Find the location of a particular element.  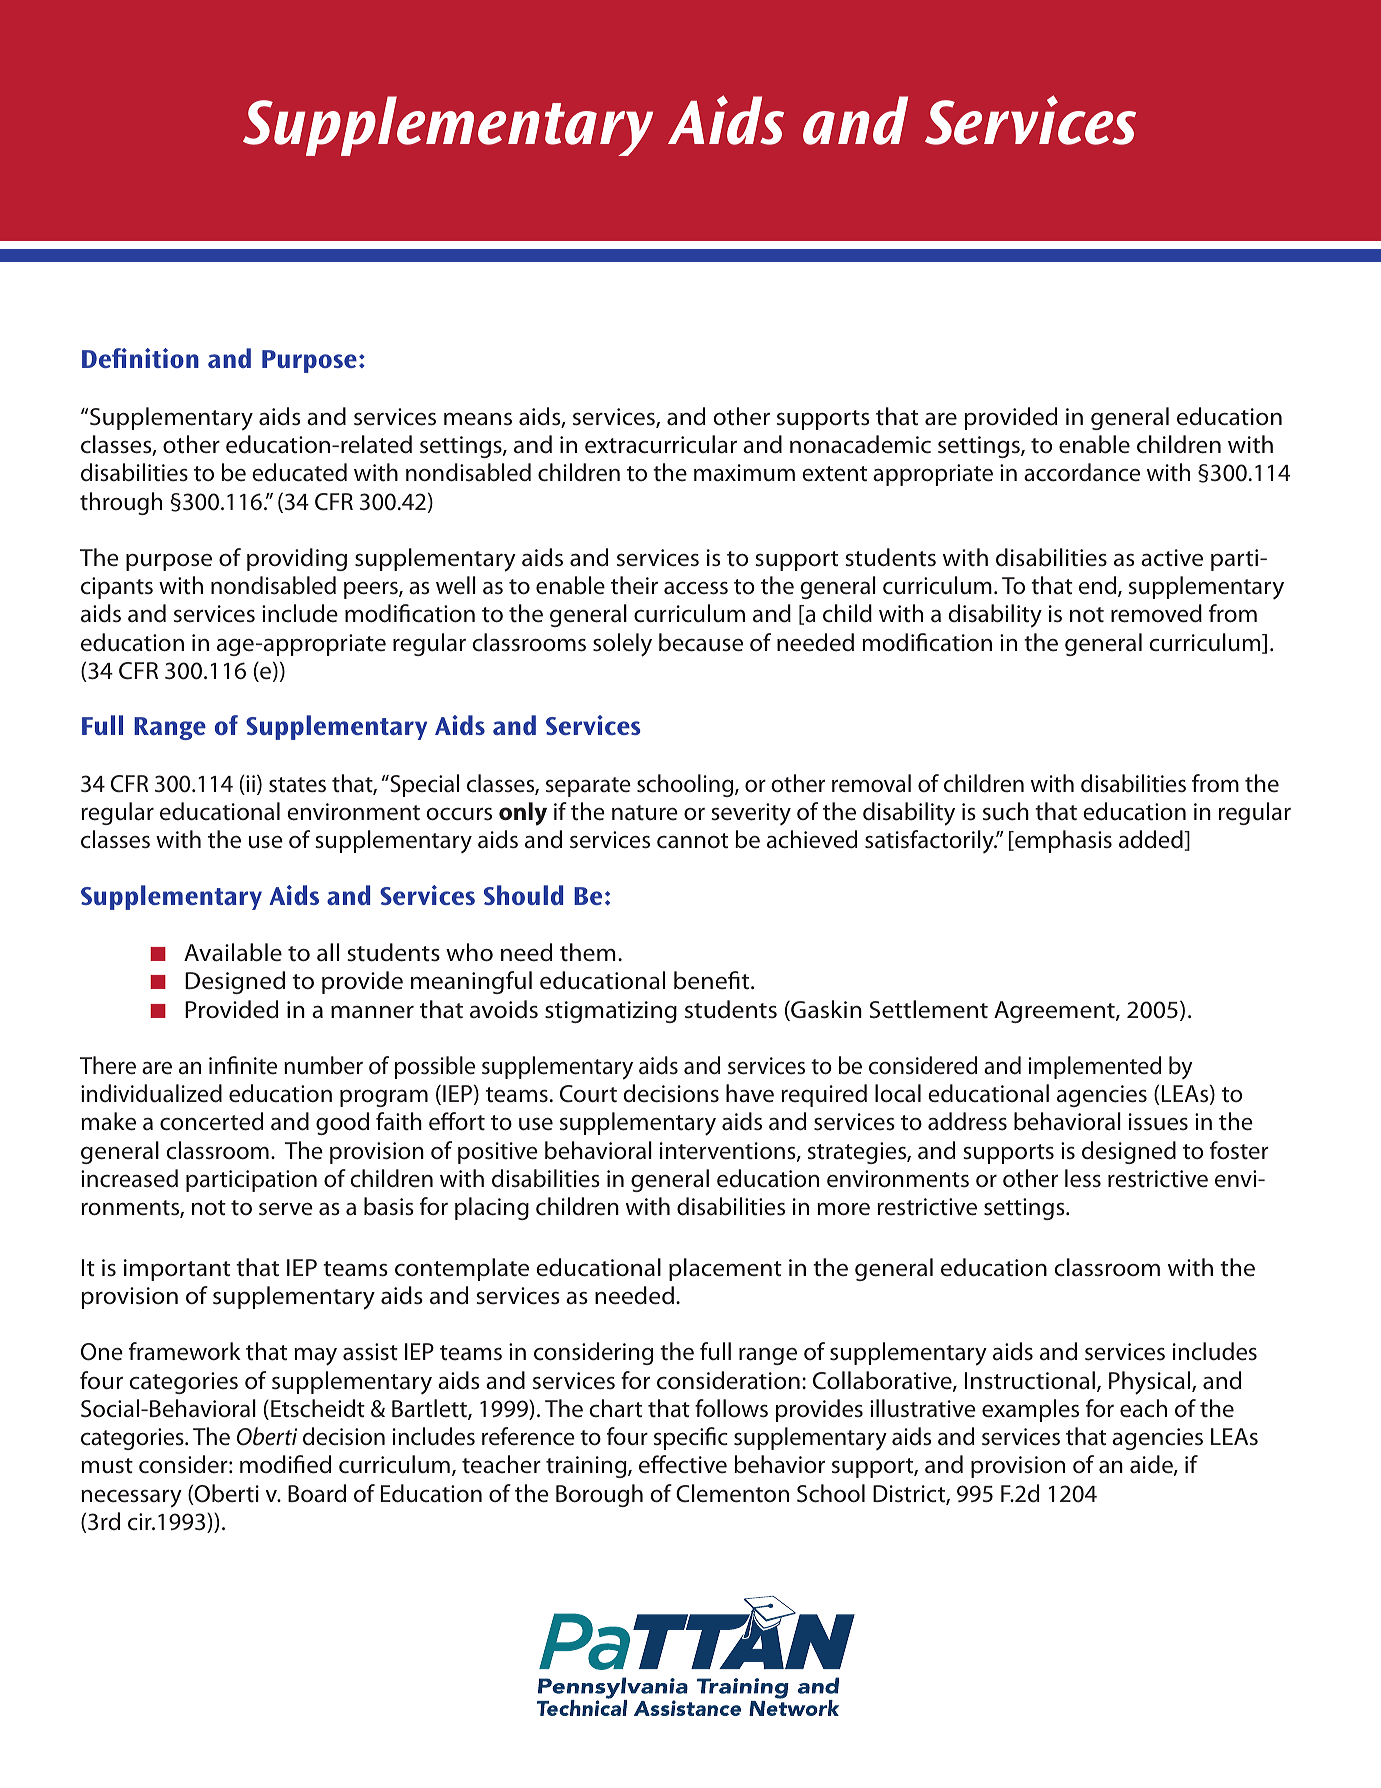

separate is located at coordinates (588, 787).
